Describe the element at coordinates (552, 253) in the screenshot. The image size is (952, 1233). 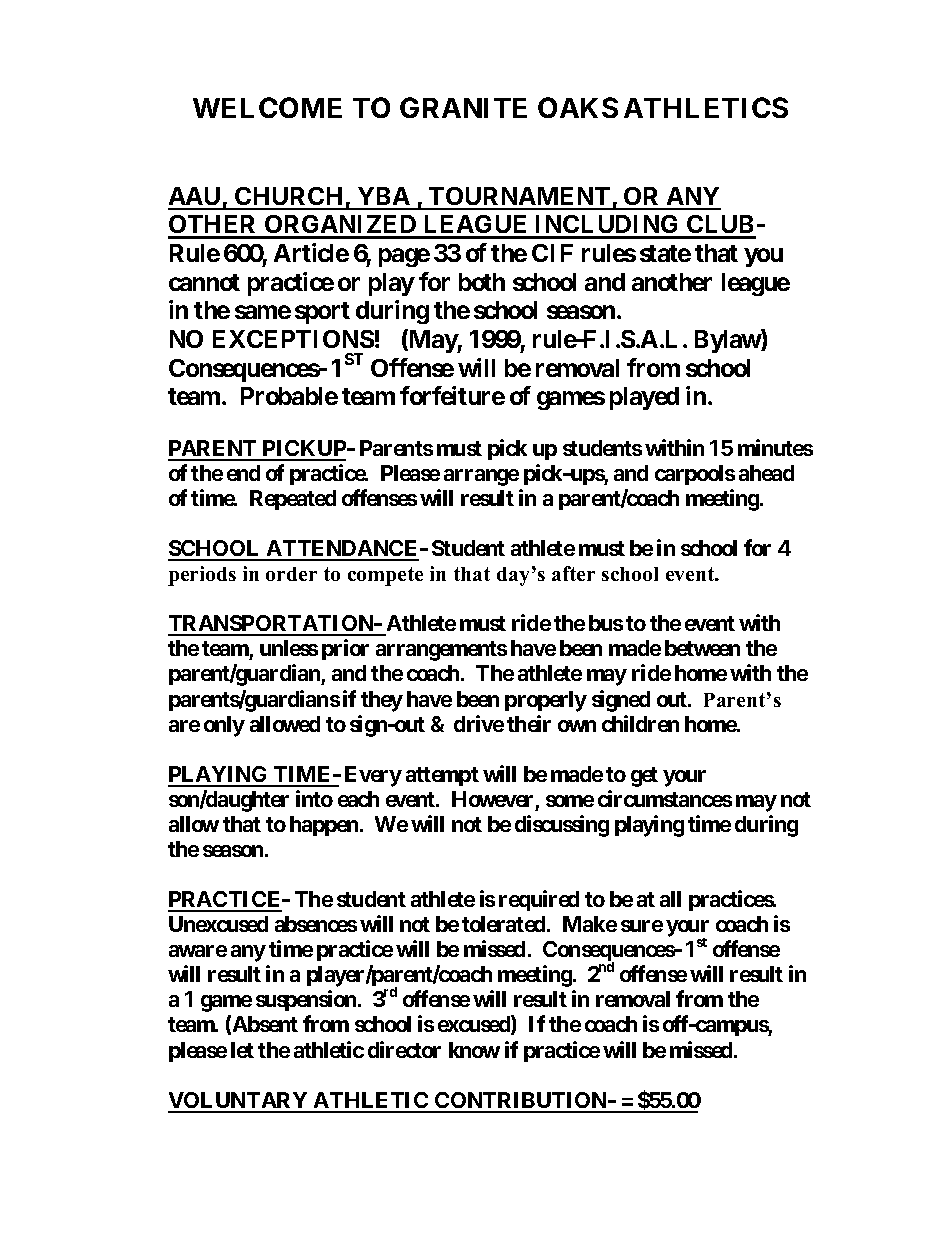
I see `CIF` at that location.
